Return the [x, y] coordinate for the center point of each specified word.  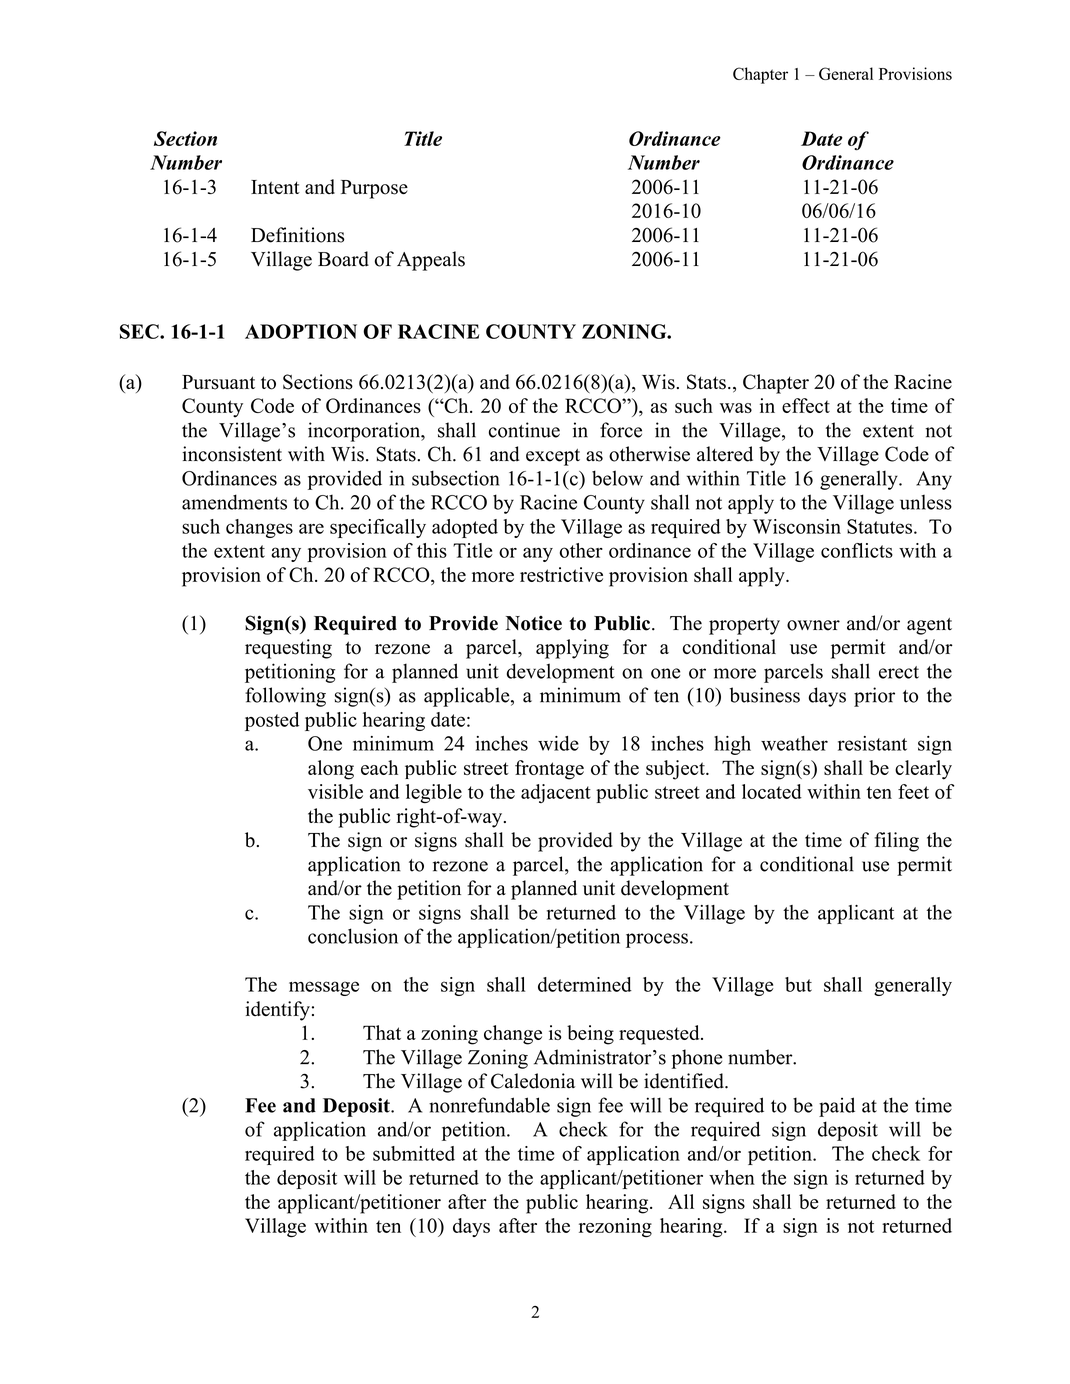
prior [874, 697]
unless [926, 502]
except [553, 457]
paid [837, 1107]
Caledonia [533, 1081]
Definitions [297, 235]
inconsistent [232, 454]
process [657, 940]
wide [558, 743]
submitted [414, 1153]
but [798, 984]
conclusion [353, 936]
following [285, 697]
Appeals [431, 261]
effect [806, 405]
